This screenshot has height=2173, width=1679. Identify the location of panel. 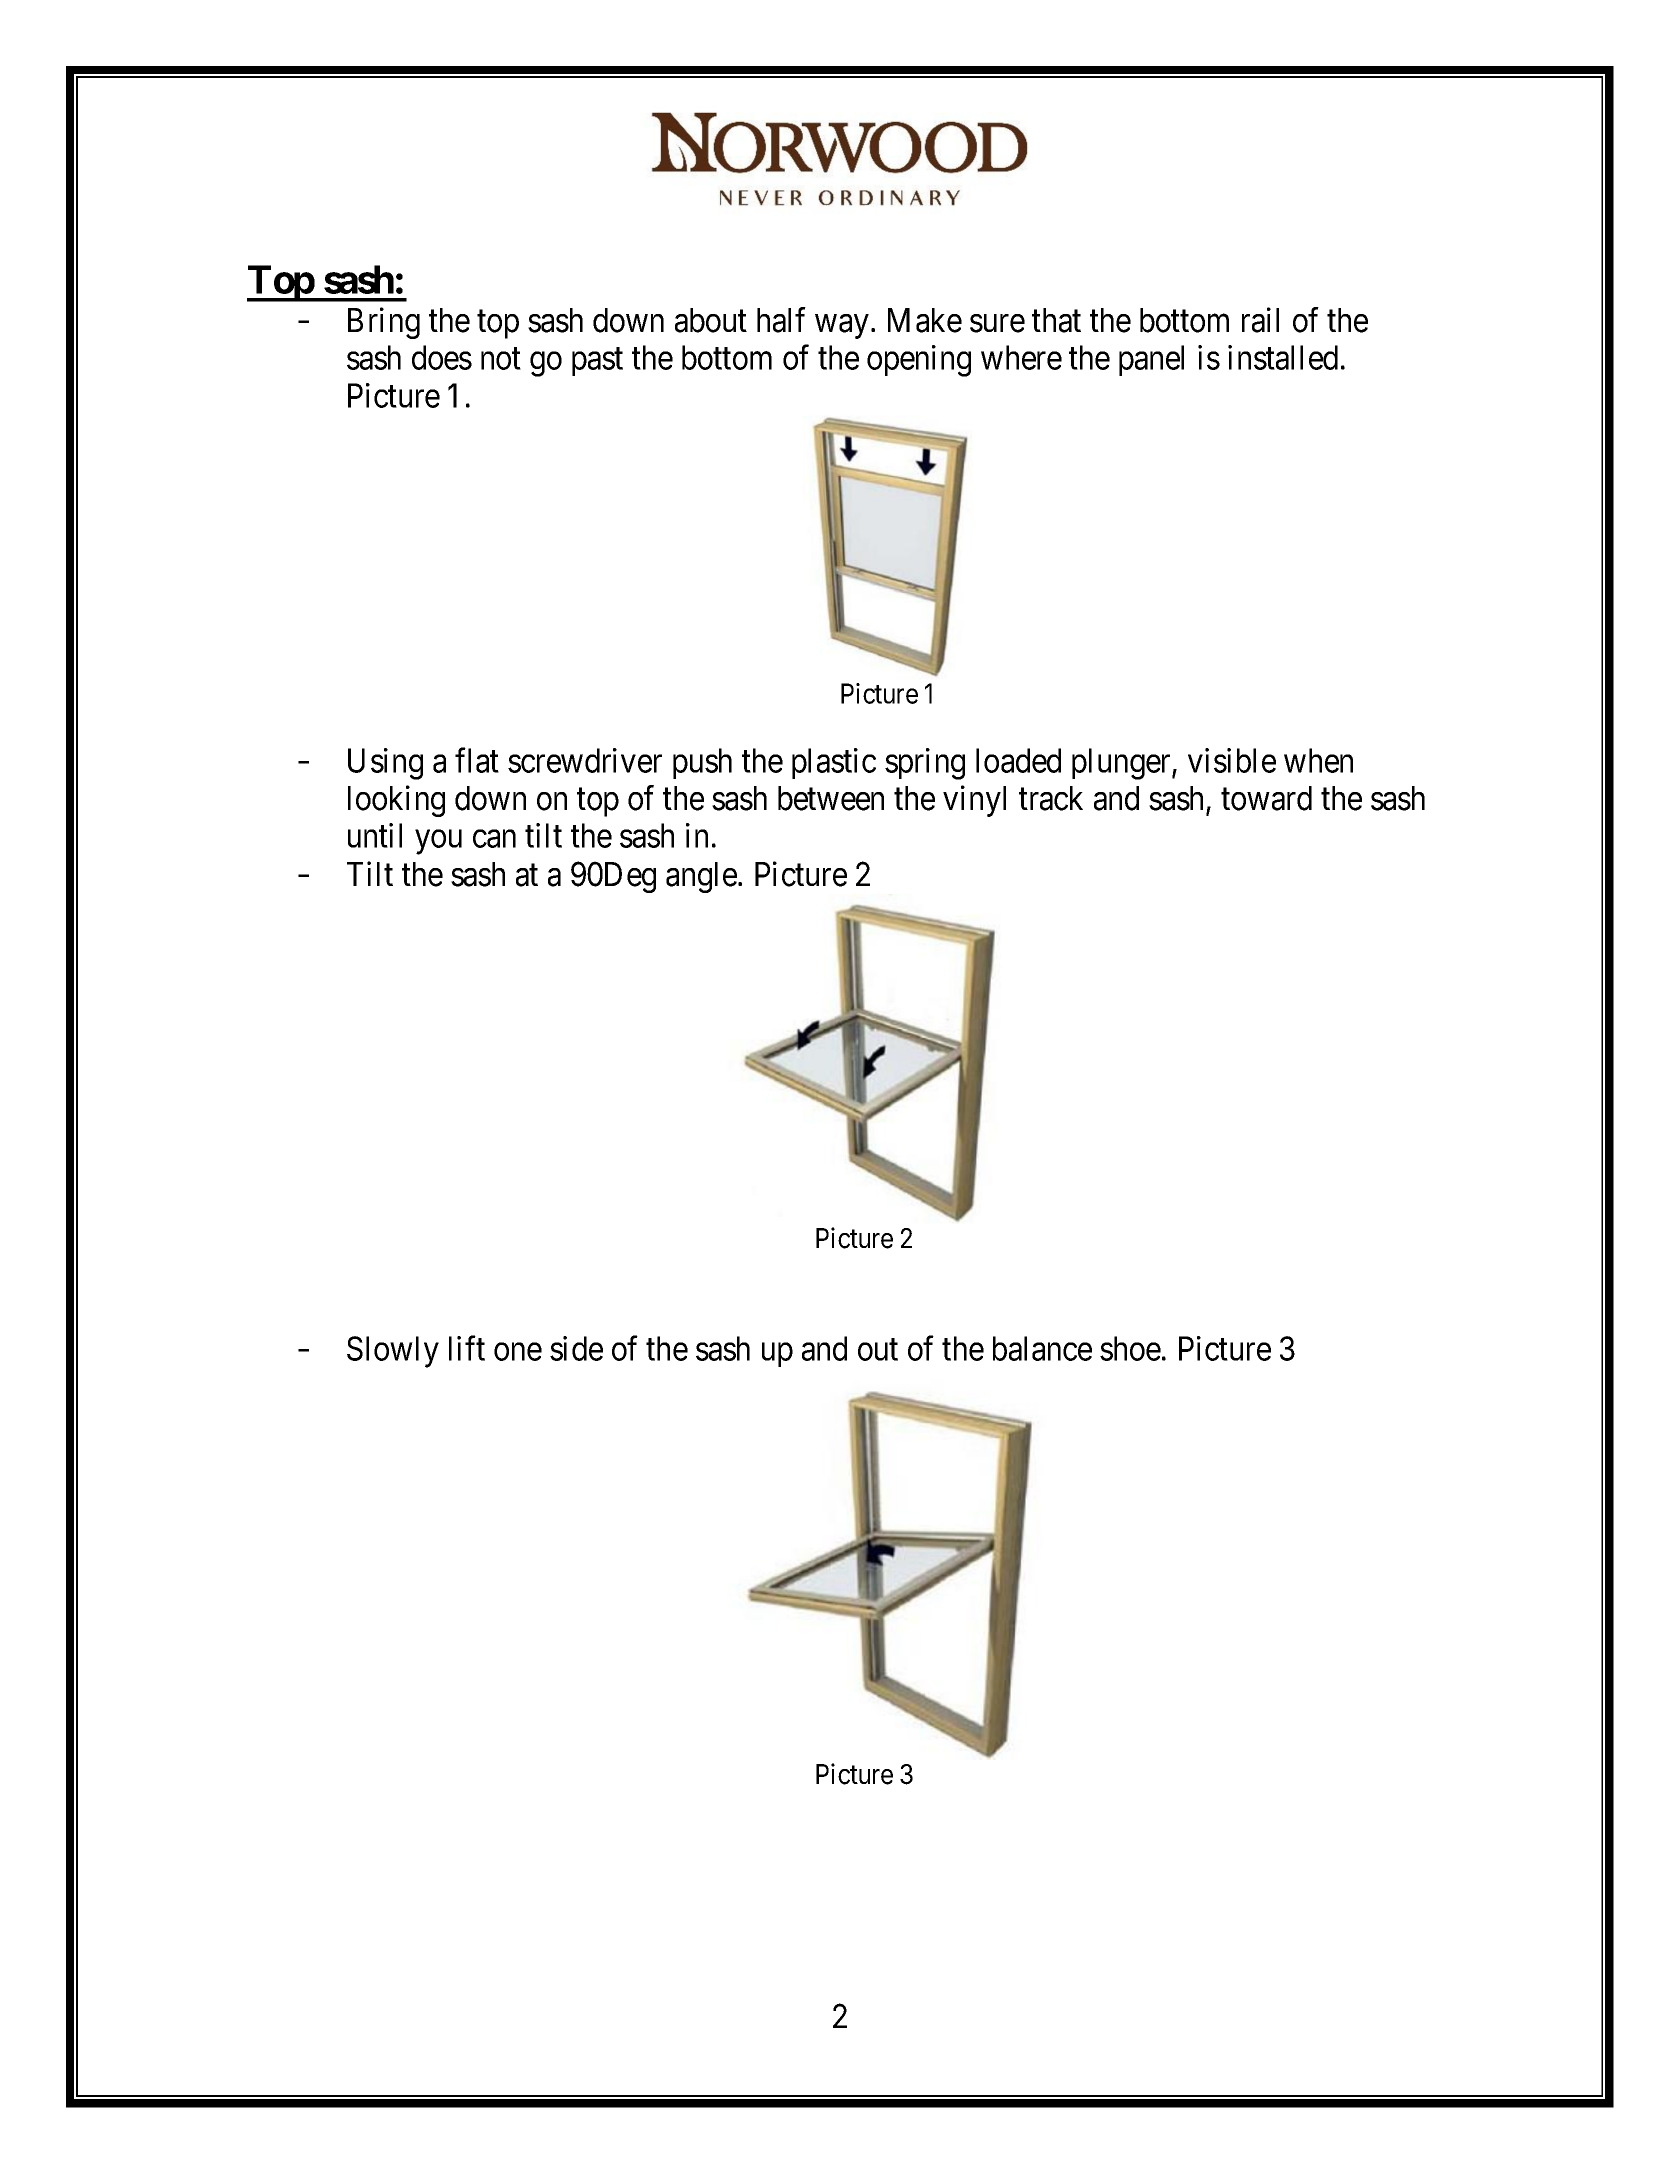
(1151, 360).
